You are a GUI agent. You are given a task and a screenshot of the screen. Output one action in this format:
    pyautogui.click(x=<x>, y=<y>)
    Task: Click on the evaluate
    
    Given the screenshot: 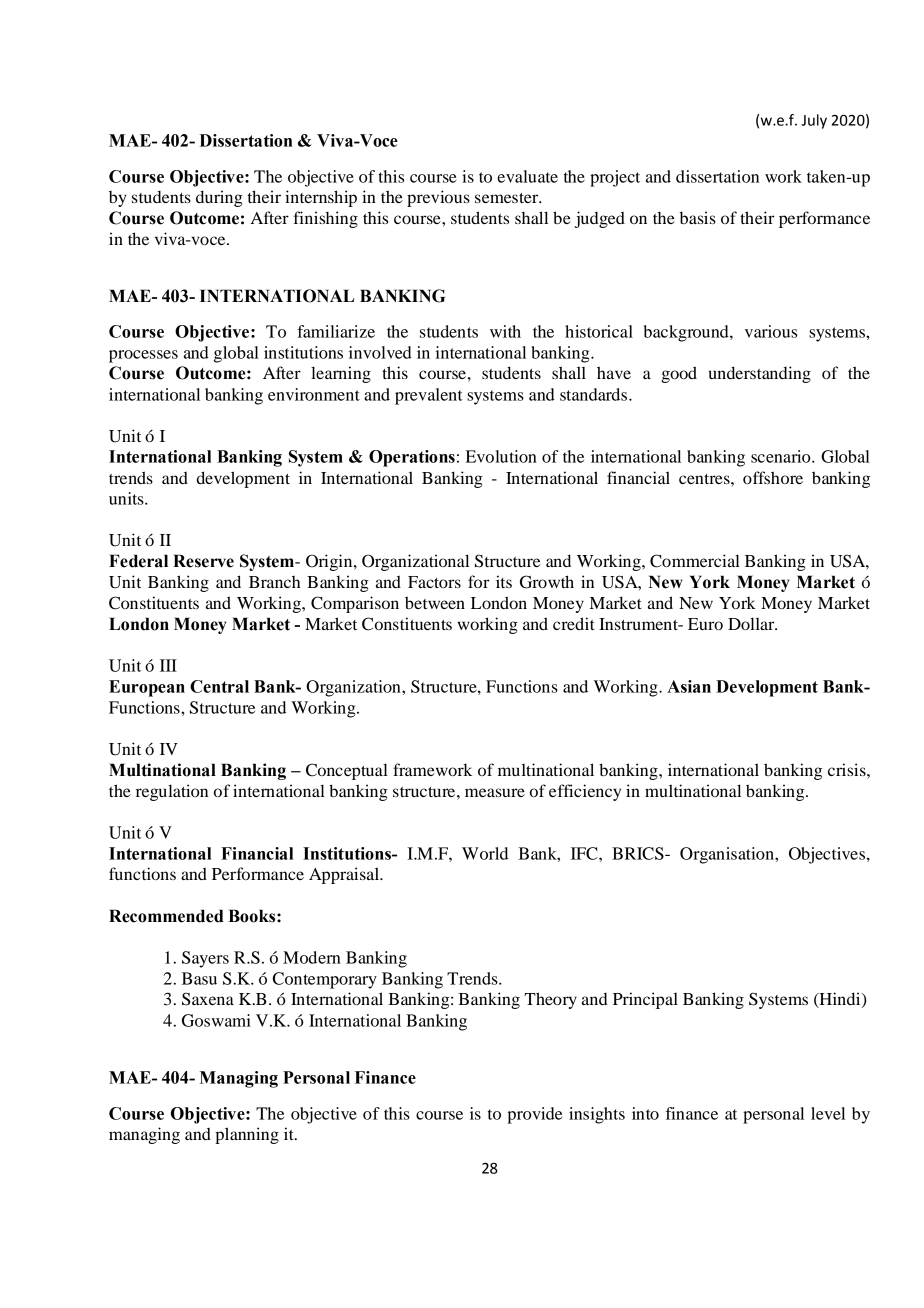 What is the action you would take?
    pyautogui.click(x=527, y=176)
